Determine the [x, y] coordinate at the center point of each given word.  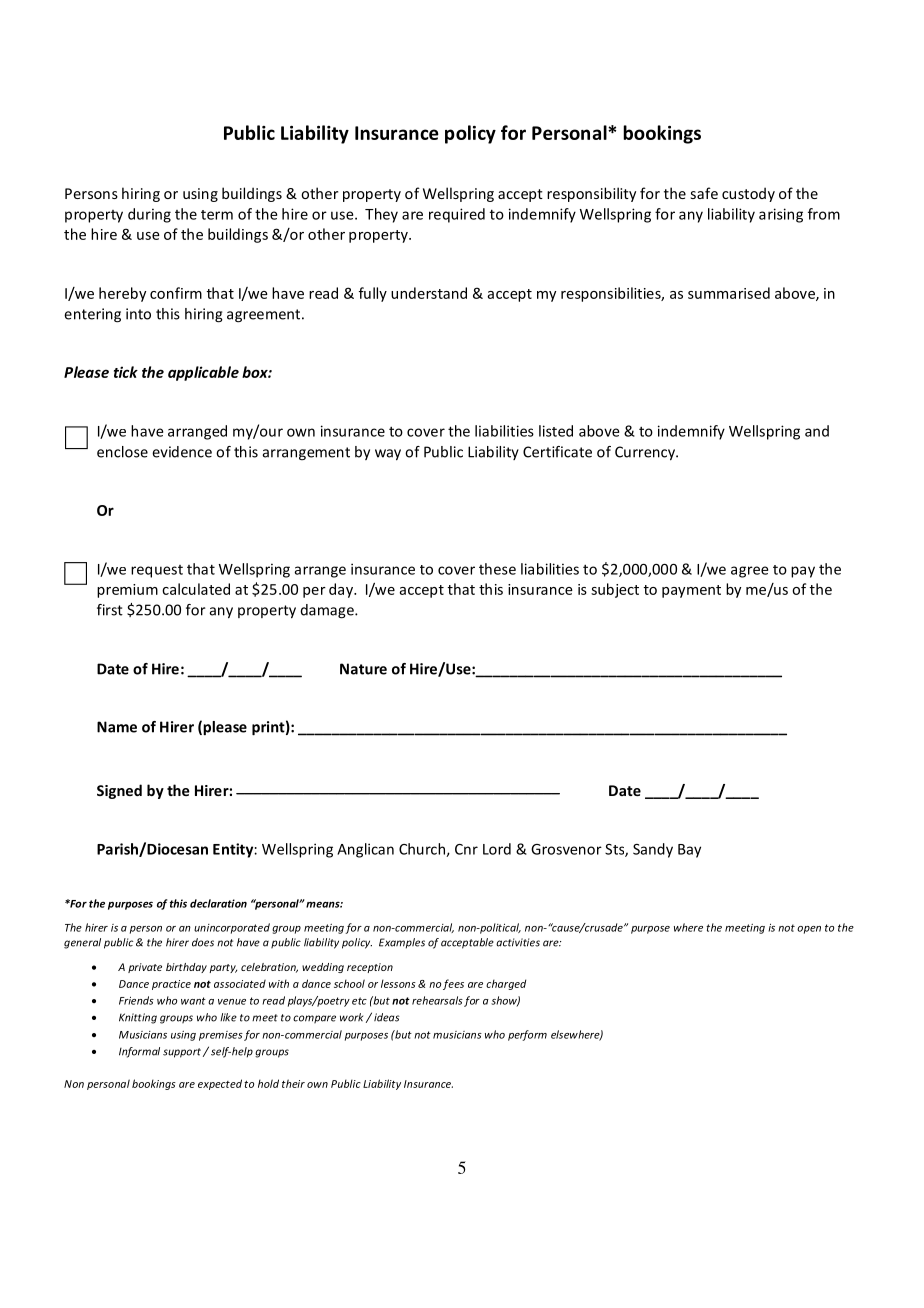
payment [691, 591]
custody [748, 194]
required [457, 215]
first [110, 610]
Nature [363, 669]
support [182, 1053]
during [149, 215]
